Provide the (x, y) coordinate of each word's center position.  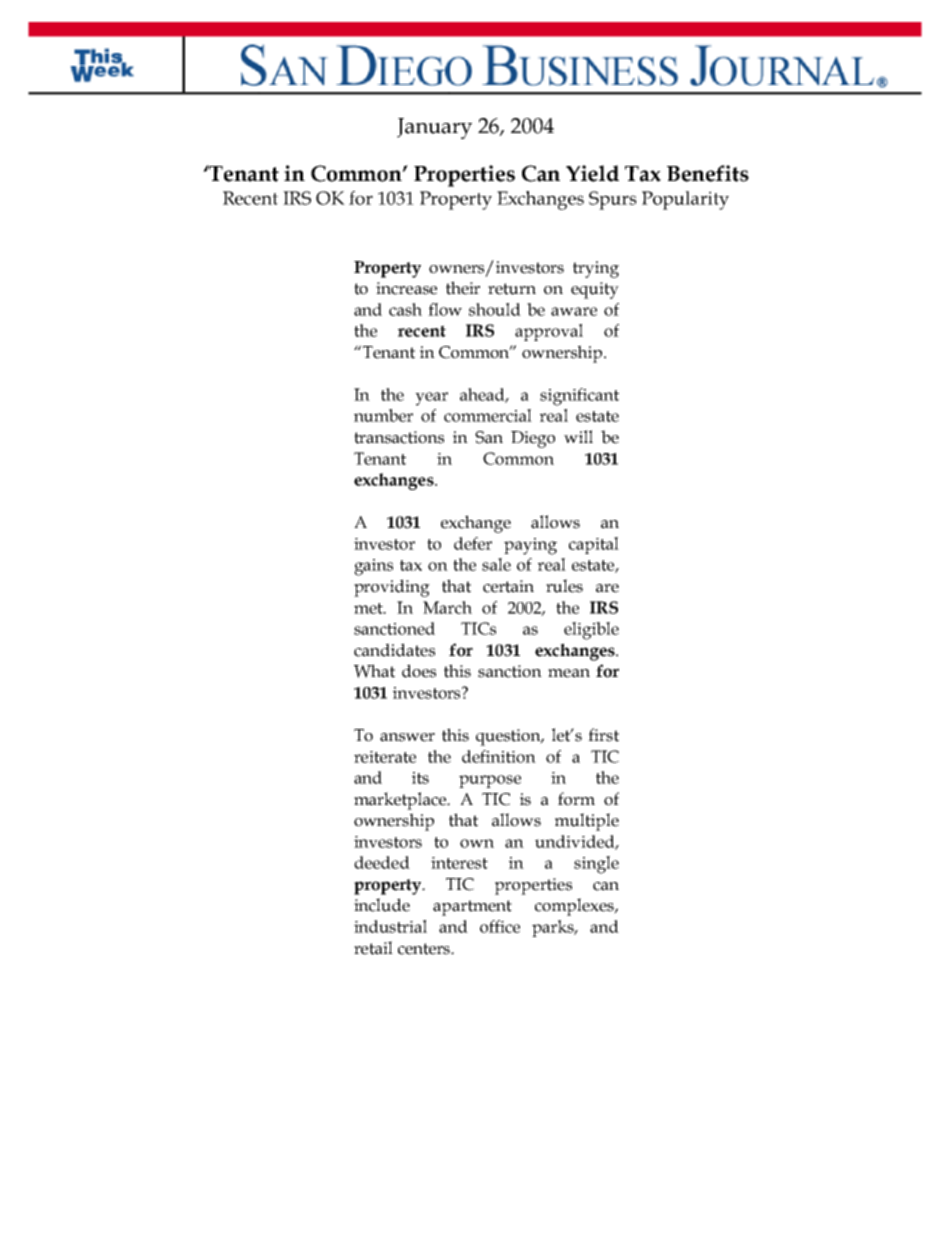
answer (407, 737)
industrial (390, 926)
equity (595, 290)
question (509, 737)
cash (405, 309)
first (603, 735)
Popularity (685, 200)
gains (373, 567)
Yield (592, 173)
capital (594, 545)
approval (549, 332)
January (434, 128)
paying (530, 546)
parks (554, 928)
